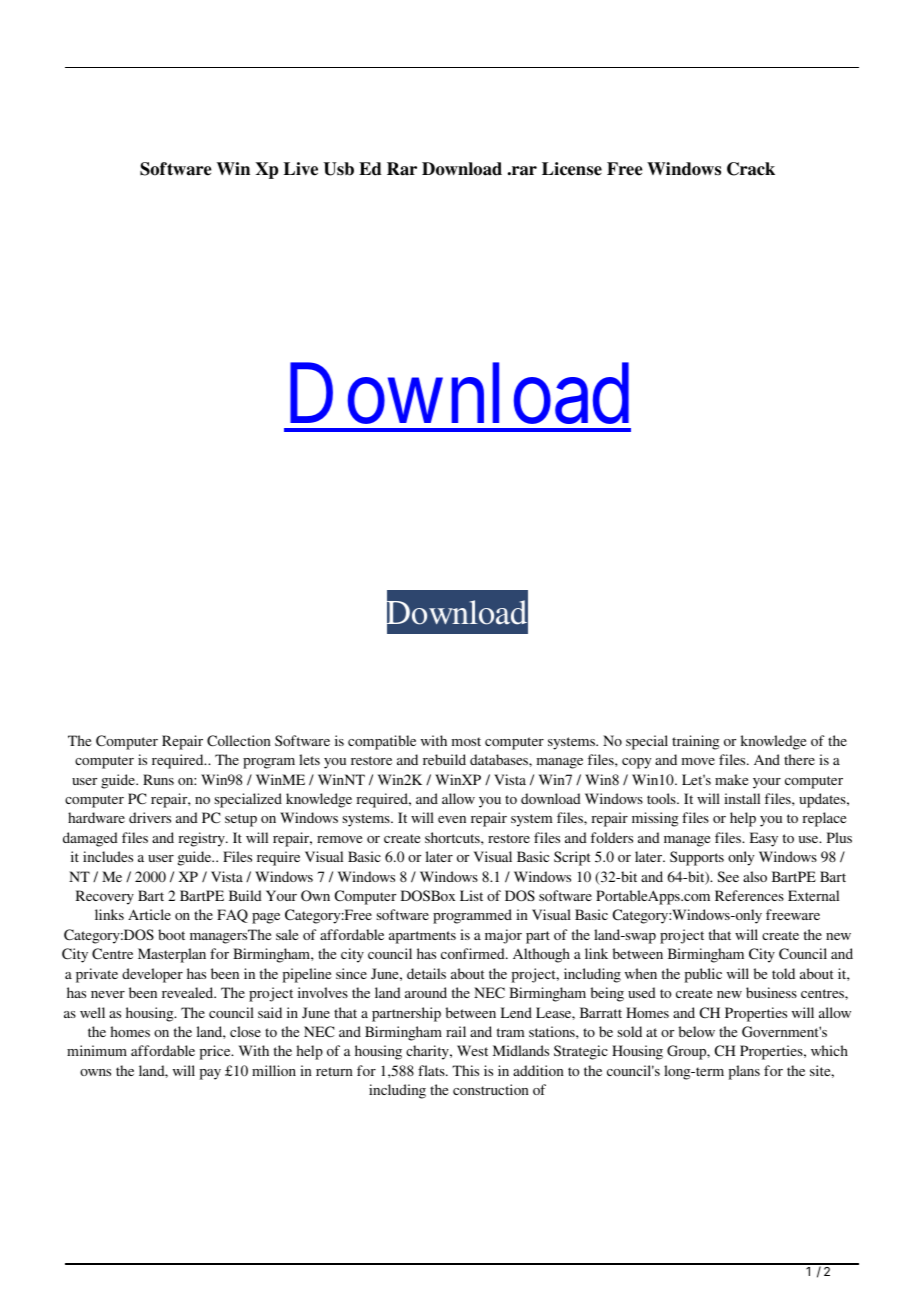 This document has height=1308, width=924. Describe the element at coordinates (751, 169) in the document. I see `Crack` at that location.
